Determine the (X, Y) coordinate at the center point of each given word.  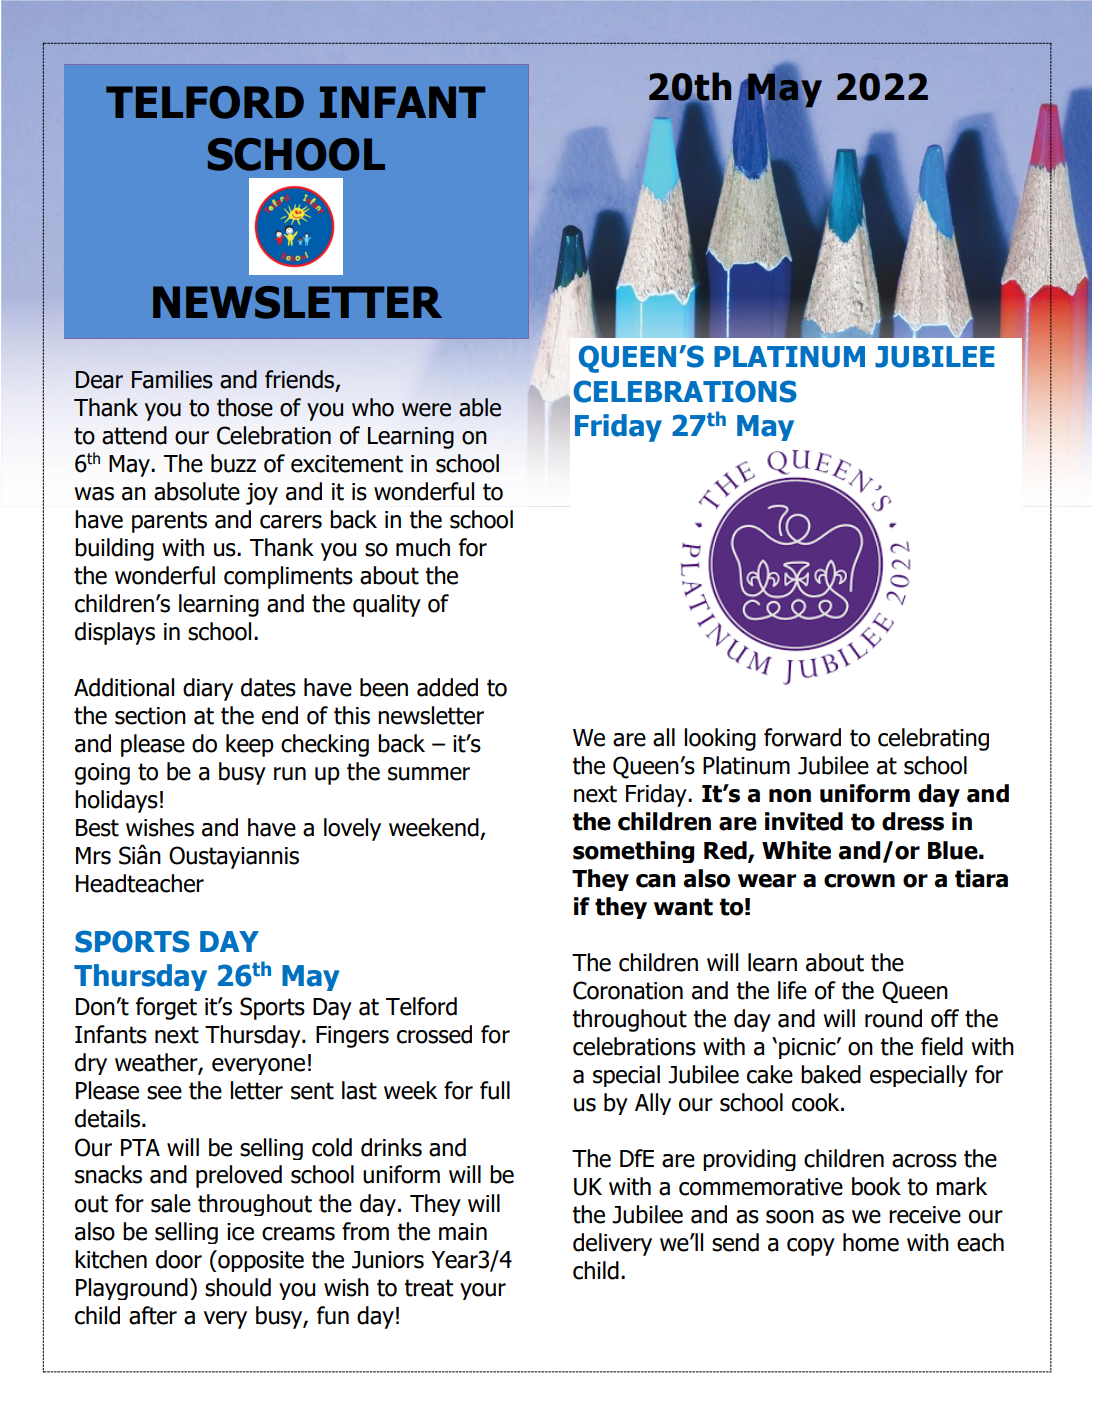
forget (166, 1008)
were (426, 410)
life (792, 990)
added (447, 687)
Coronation (628, 990)
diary (208, 689)
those (245, 407)
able (480, 407)
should (238, 1287)
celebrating (933, 739)
